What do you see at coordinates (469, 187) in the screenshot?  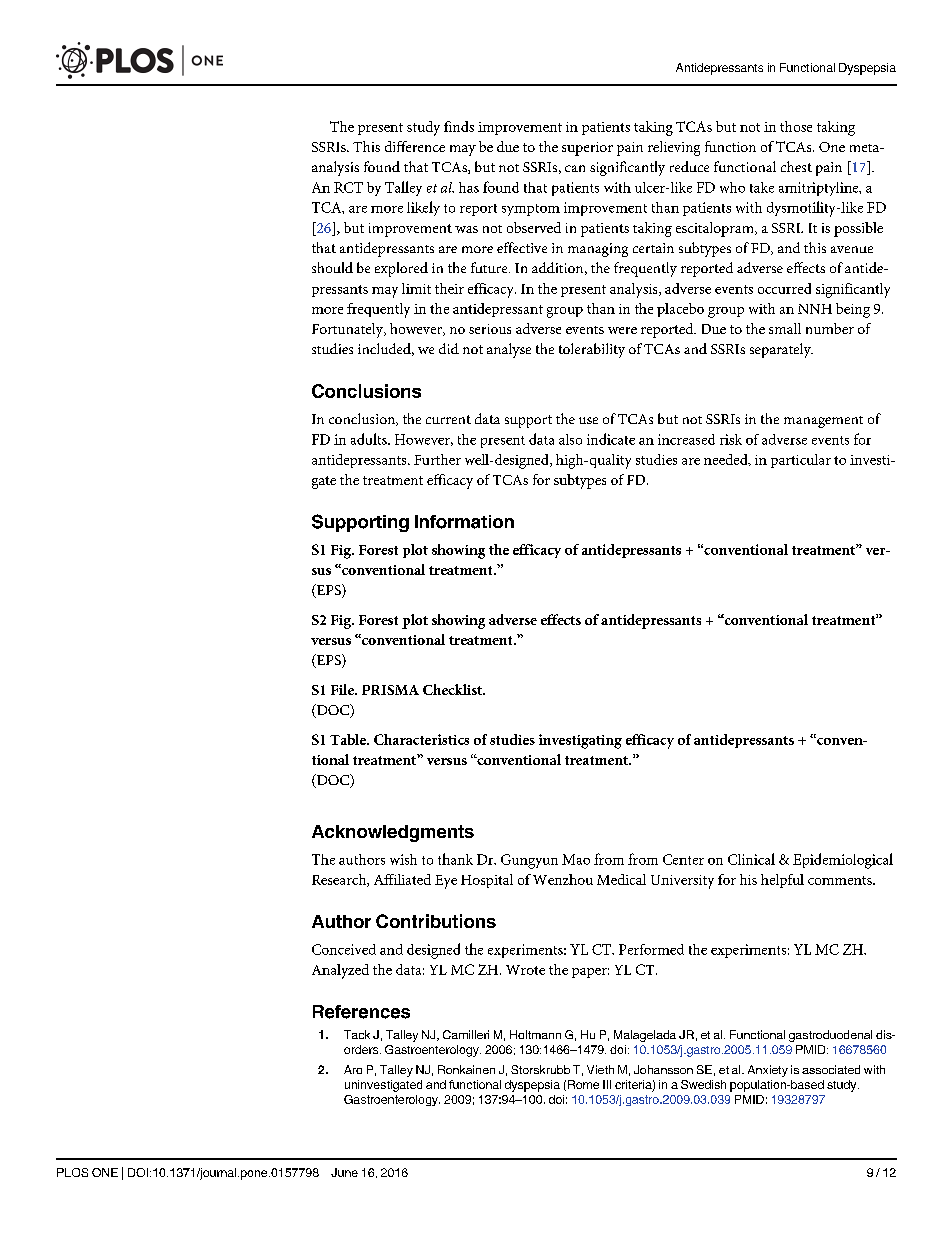 I see `has` at bounding box center [469, 187].
